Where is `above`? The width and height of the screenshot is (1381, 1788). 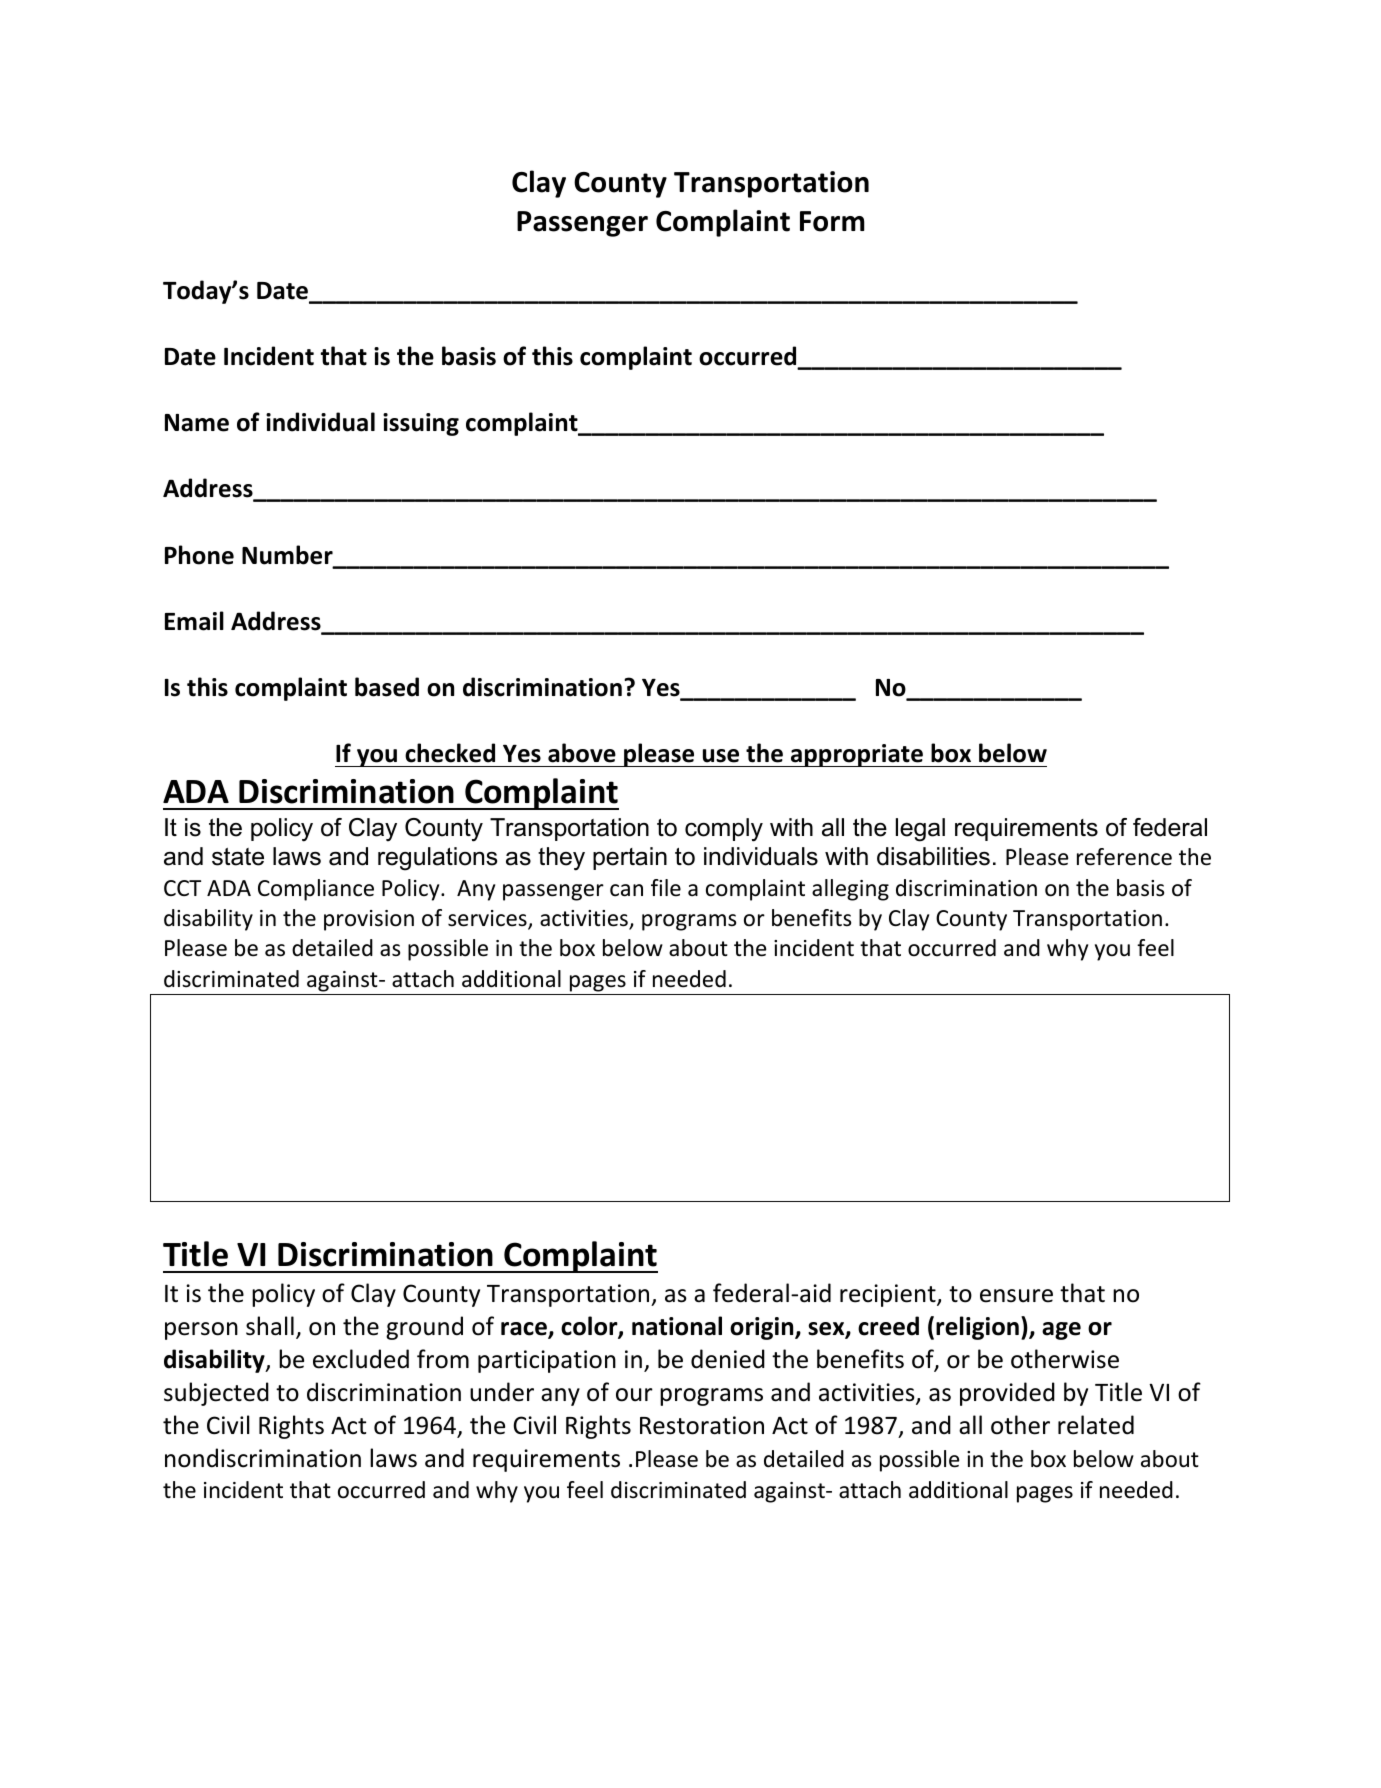 above is located at coordinates (582, 753).
